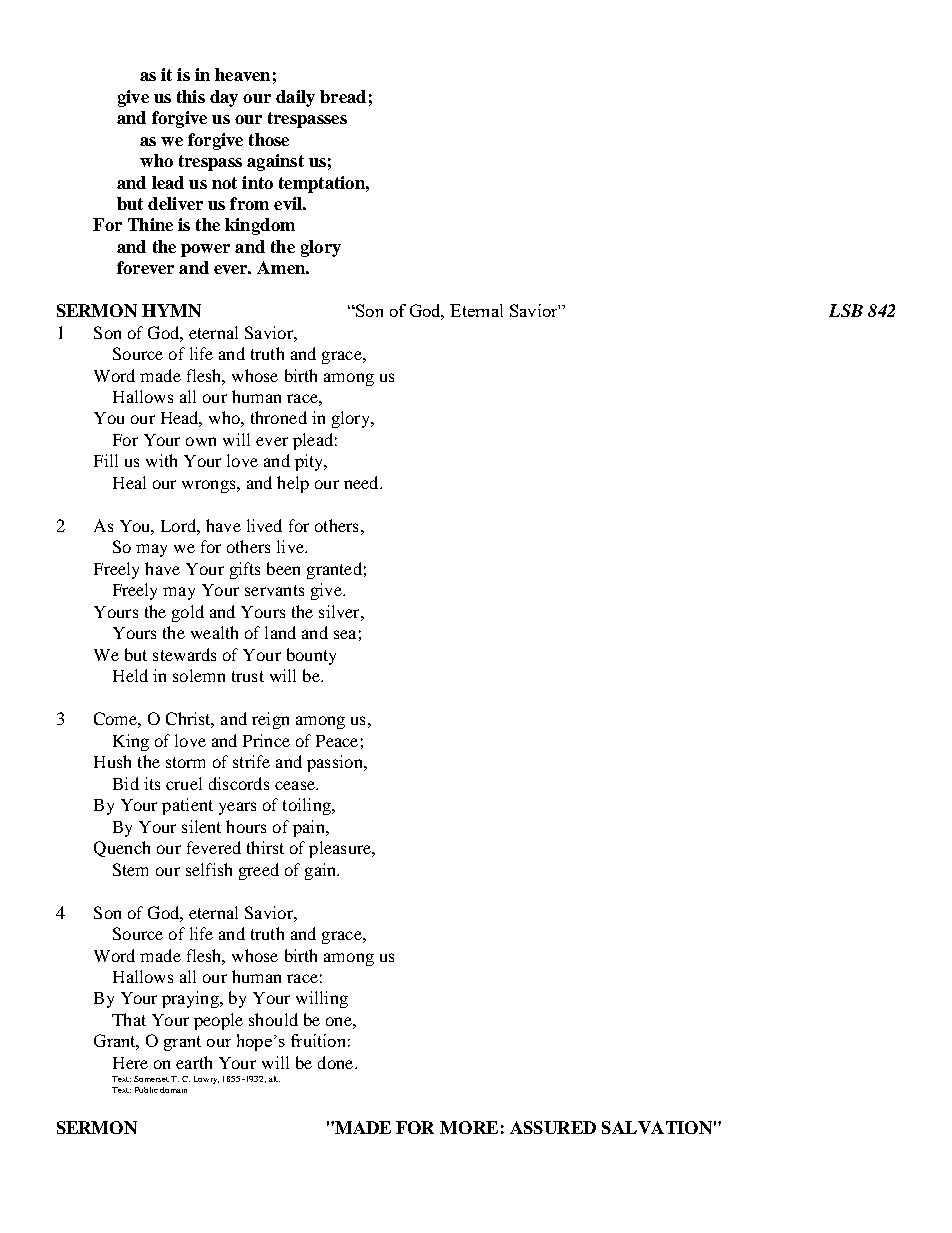 This screenshot has width=952, height=1233. What do you see at coordinates (185, 762) in the screenshot?
I see `storm` at bounding box center [185, 762].
